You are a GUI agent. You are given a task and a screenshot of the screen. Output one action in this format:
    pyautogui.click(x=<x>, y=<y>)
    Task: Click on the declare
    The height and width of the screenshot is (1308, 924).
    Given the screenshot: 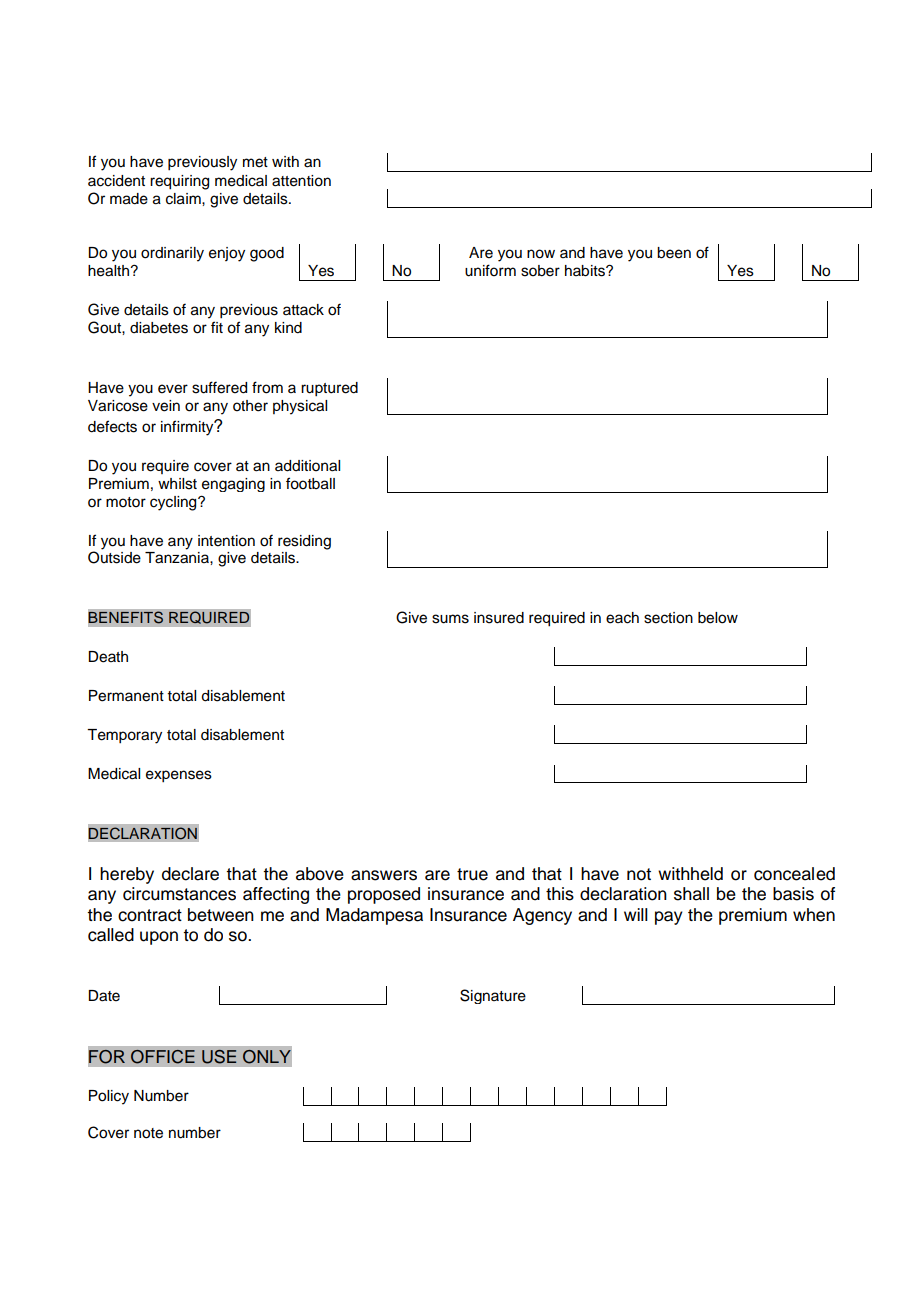 What is the action you would take?
    pyautogui.click(x=190, y=874)
